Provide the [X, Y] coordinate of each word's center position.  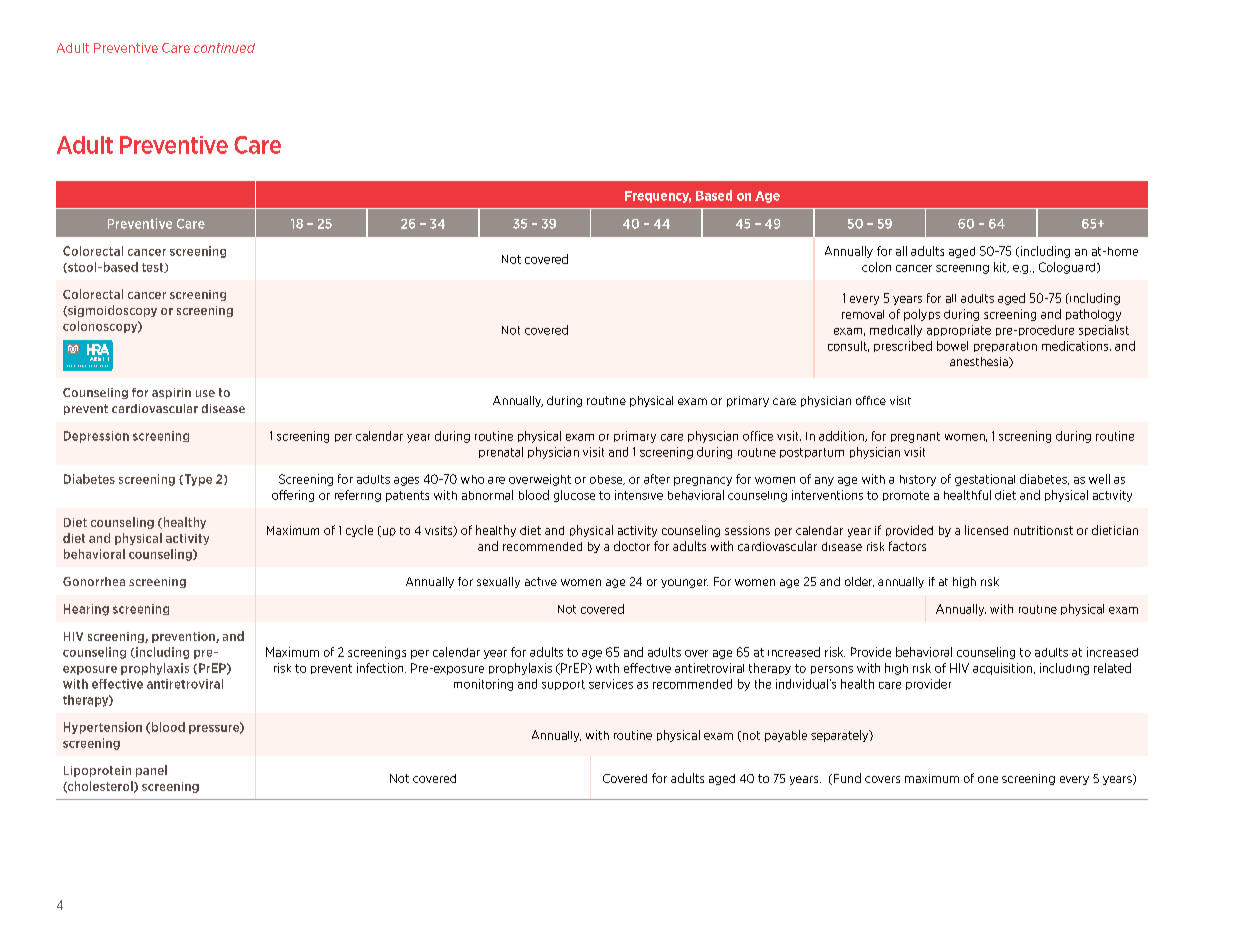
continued [224, 48]
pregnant [915, 437]
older [859, 582]
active [541, 581]
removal [863, 314]
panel [151, 771]
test [154, 268]
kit [1001, 267]
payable [786, 736]
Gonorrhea [94, 581]
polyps [922, 315]
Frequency [658, 197]
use [205, 393]
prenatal [501, 452]
